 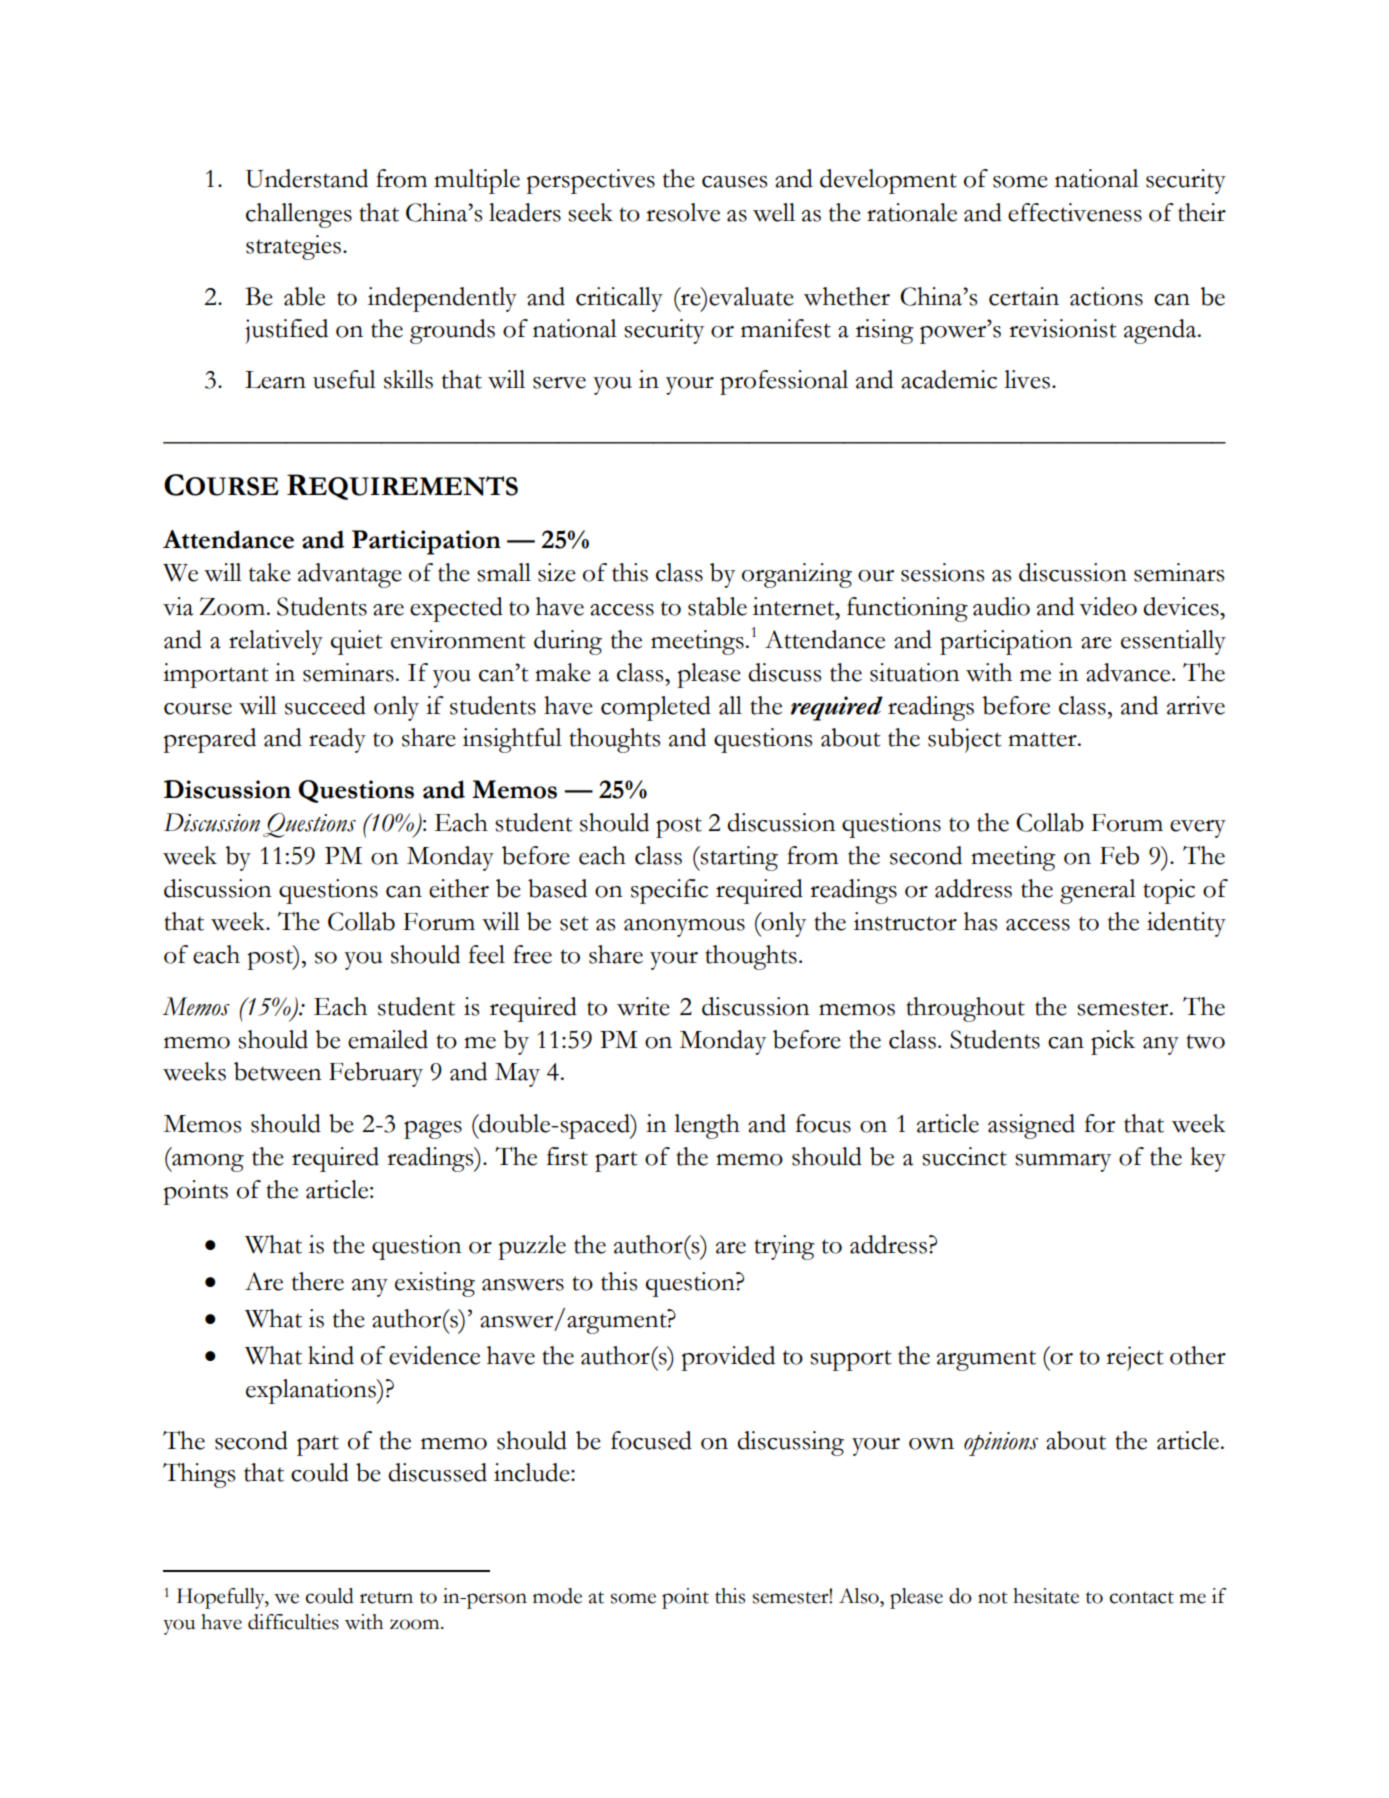 What do you see at coordinates (459, 888) in the document?
I see `either` at bounding box center [459, 888].
